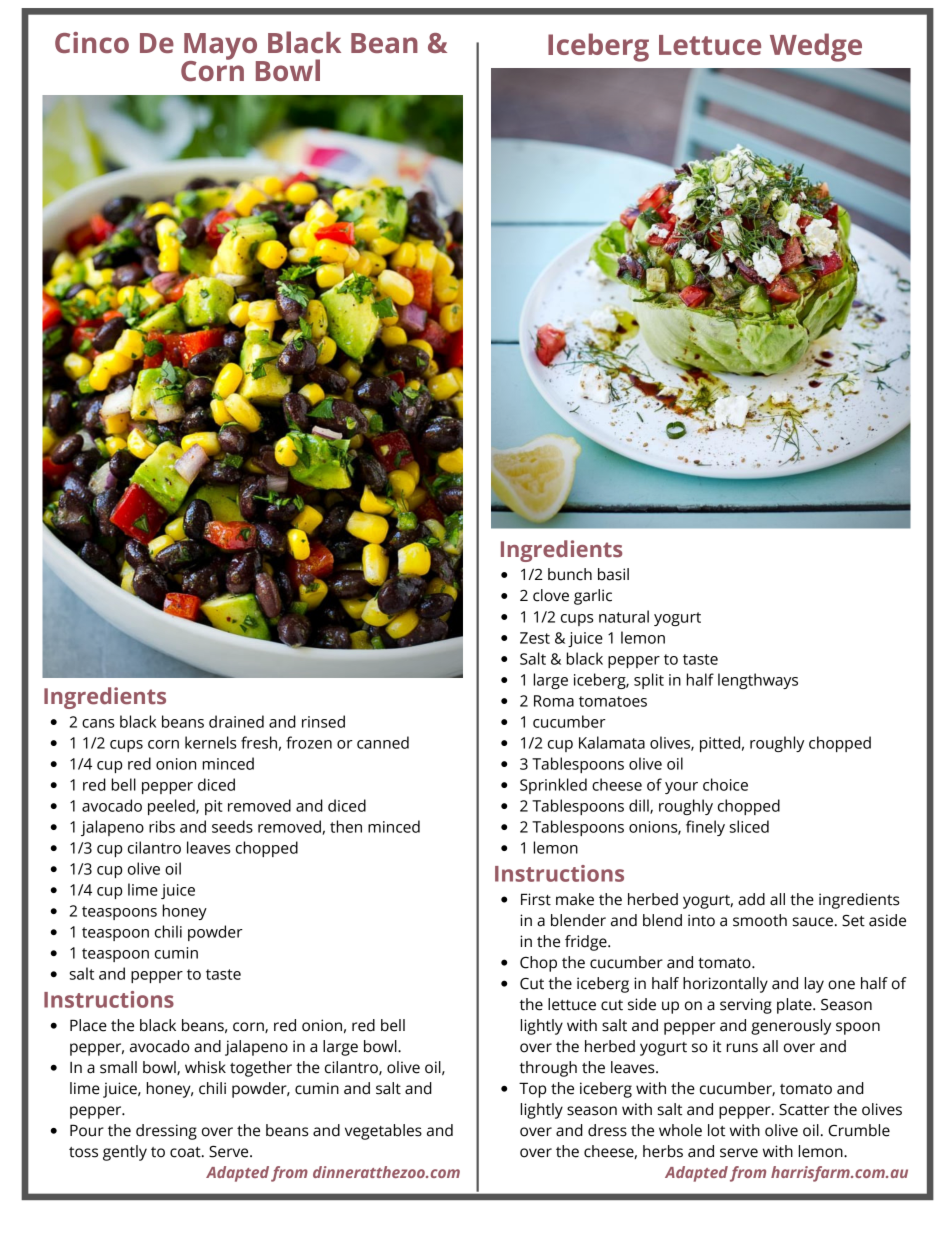  Describe the element at coordinates (551, 595) in the screenshot. I see `clove` at that location.
